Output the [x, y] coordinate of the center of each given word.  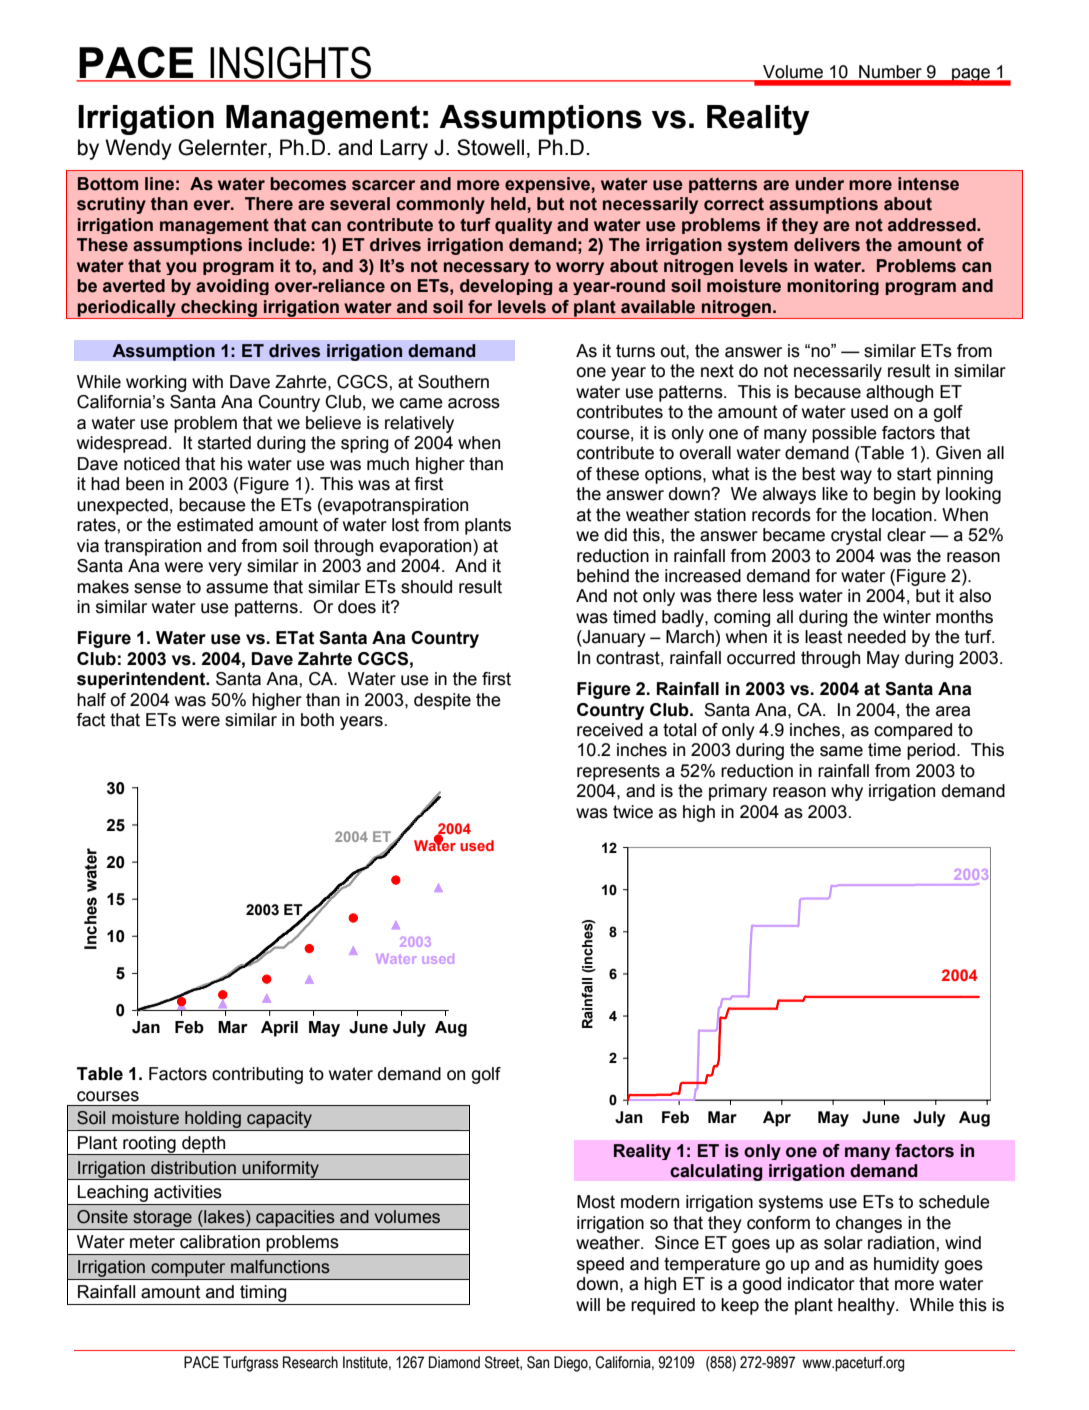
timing [263, 1293]
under [820, 184]
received [610, 730]
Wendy [138, 149]
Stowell [490, 147]
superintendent [142, 680]
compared [913, 731]
